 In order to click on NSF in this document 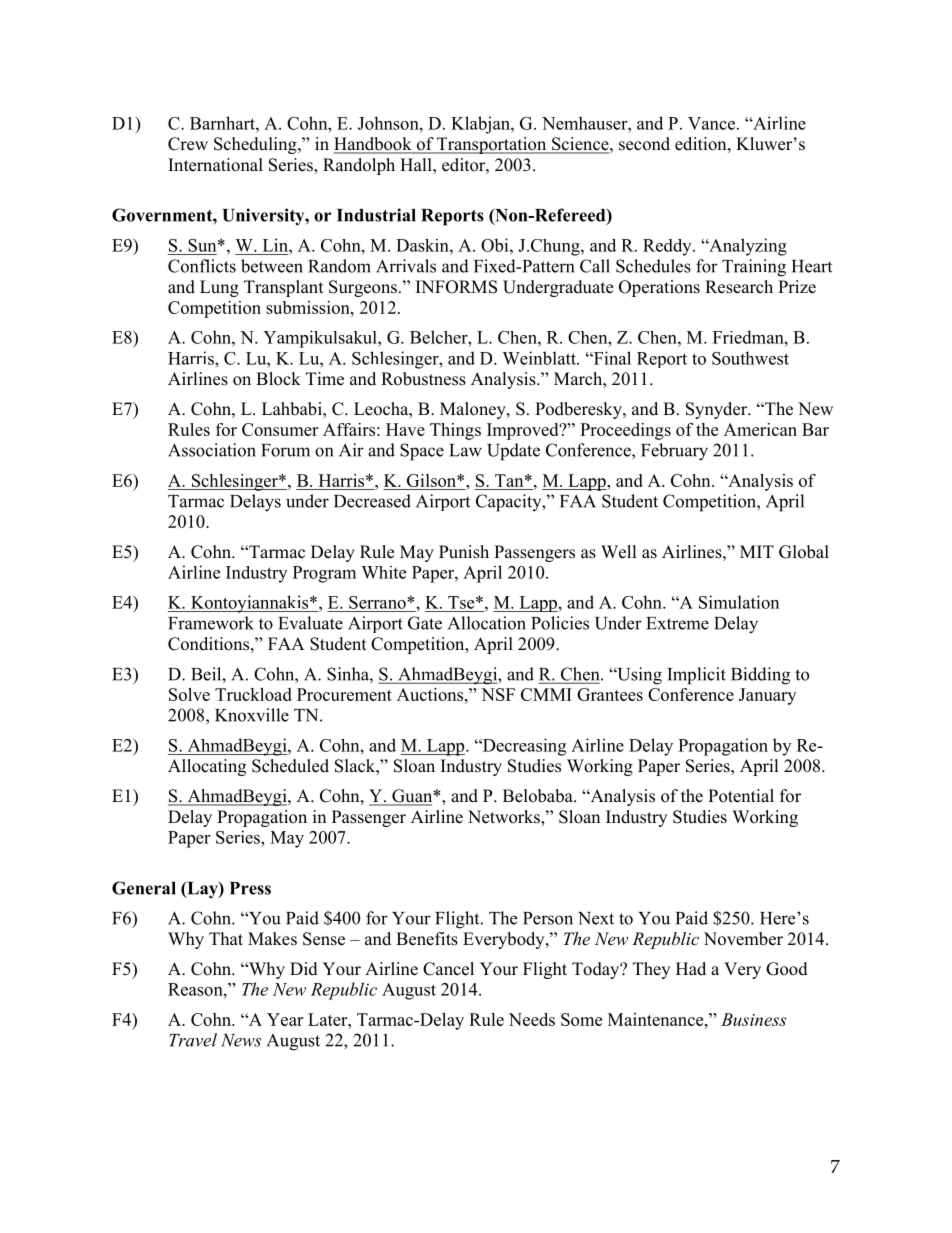, I will do `click(498, 694)`.
